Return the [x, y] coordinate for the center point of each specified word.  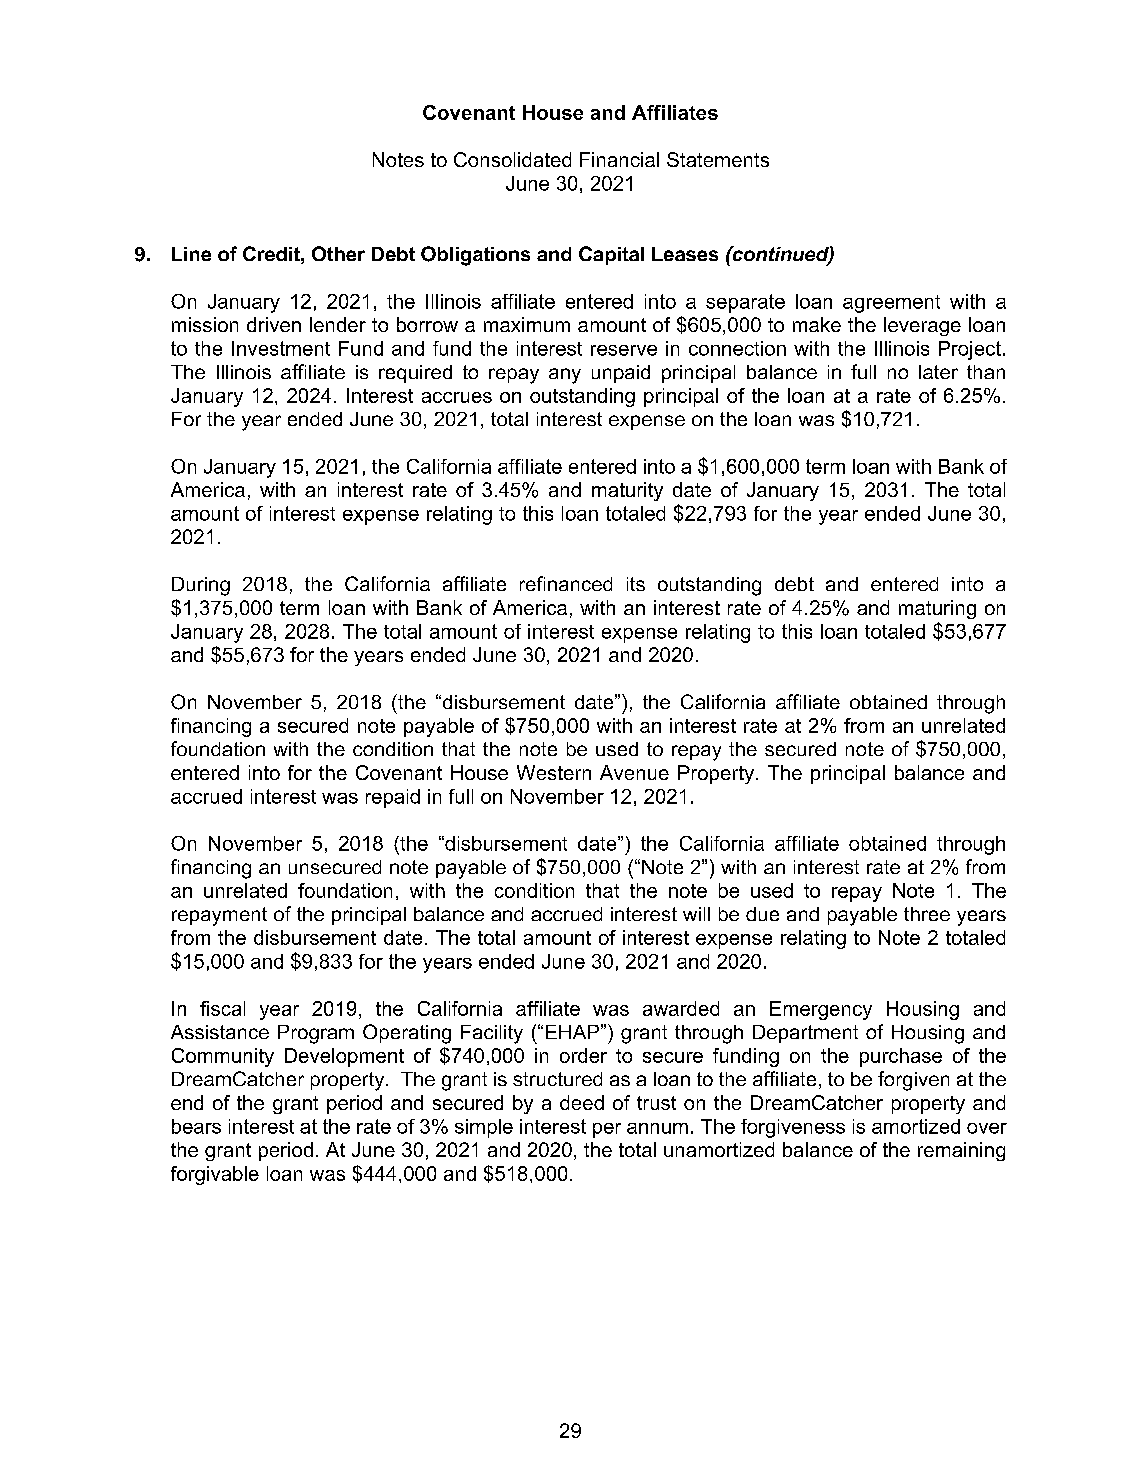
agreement [891, 304]
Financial [619, 159]
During [201, 586]
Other [338, 253]
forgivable [215, 1175]
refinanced [566, 583]
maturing [937, 609]
